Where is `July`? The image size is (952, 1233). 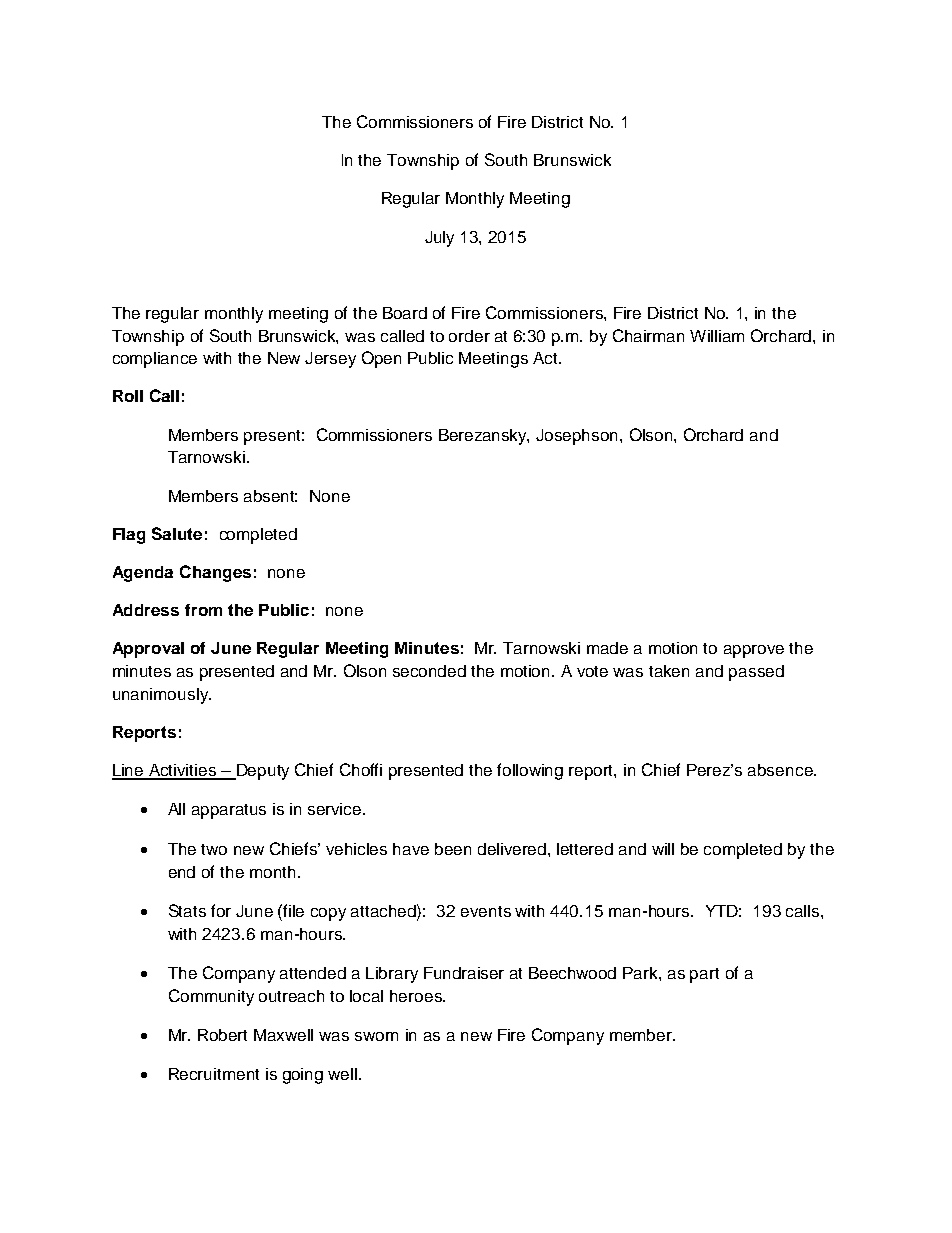 July is located at coordinates (439, 239).
